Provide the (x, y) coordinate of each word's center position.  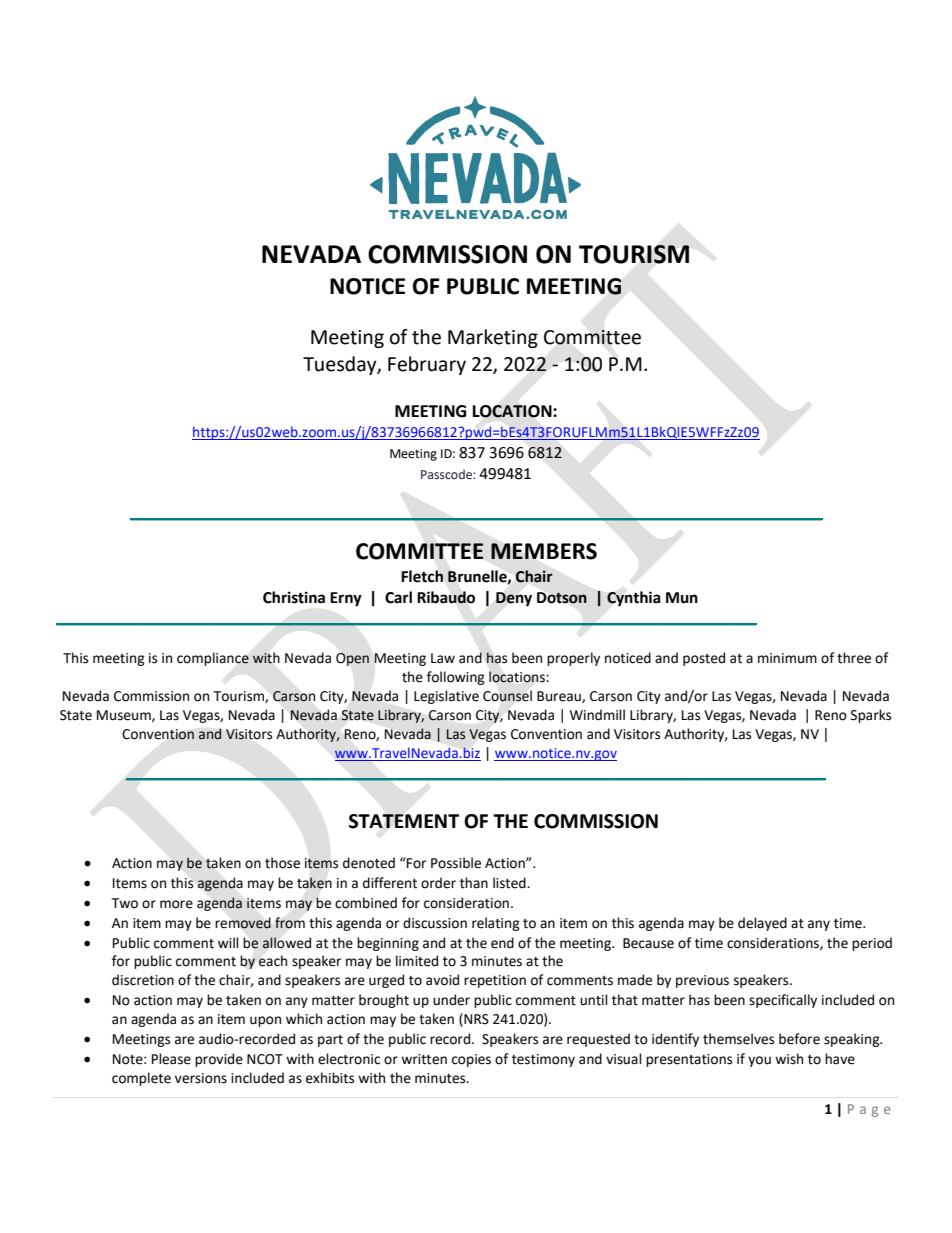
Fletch (422, 576)
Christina (294, 597)
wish (789, 1059)
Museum (125, 716)
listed (510, 883)
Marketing (493, 338)
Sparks (871, 716)
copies (471, 1060)
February (427, 365)
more (176, 904)
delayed (762, 924)
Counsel (507, 696)
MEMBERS (544, 551)
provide (219, 1060)
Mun (682, 598)
